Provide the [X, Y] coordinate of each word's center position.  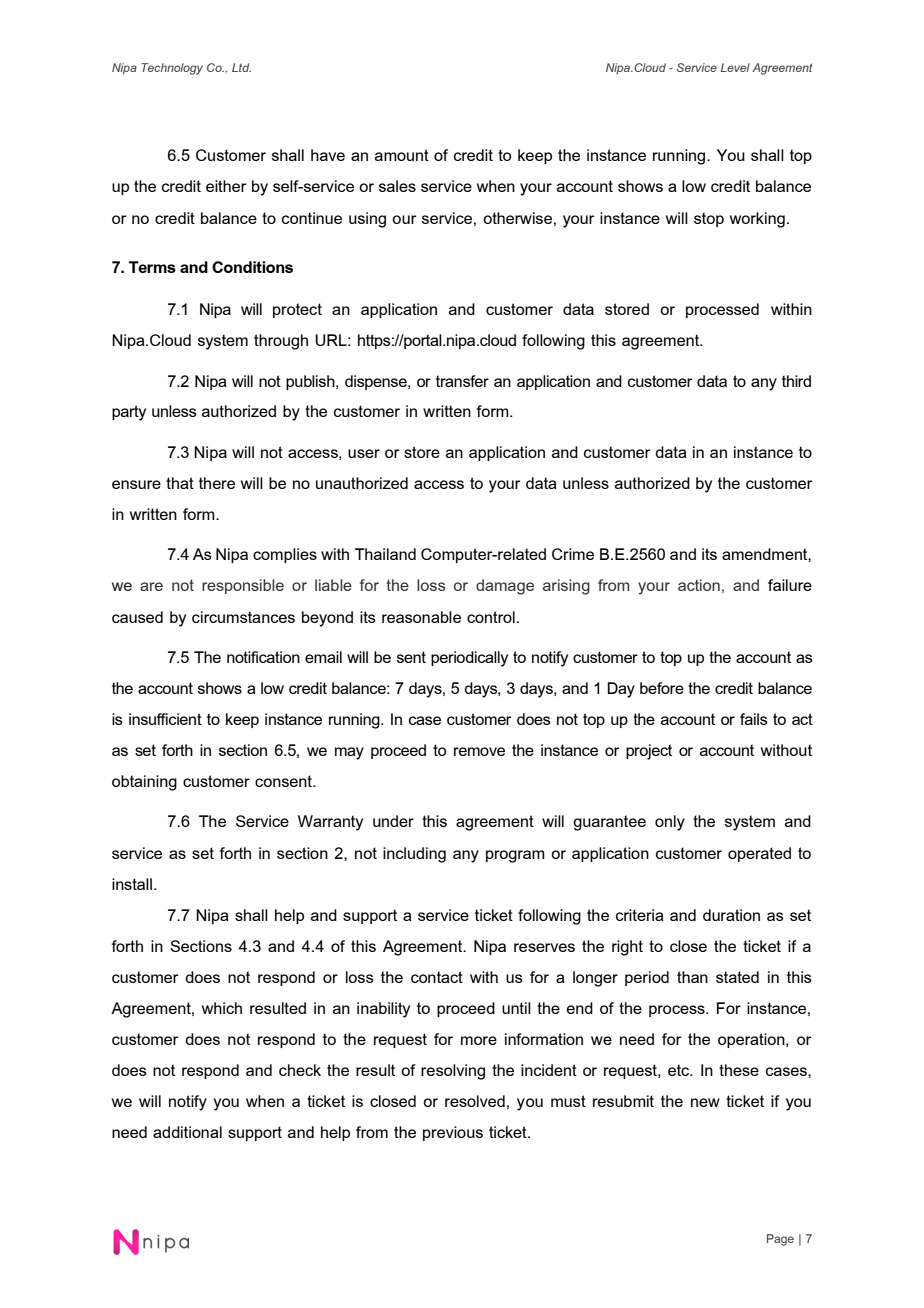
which [222, 1008]
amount [402, 155]
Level [735, 67]
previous [453, 1133]
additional [187, 1132]
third [796, 381]
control [491, 617]
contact [437, 977]
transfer [462, 381]
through [281, 342]
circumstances [243, 617]
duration [731, 915]
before [662, 688]
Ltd [241, 67]
